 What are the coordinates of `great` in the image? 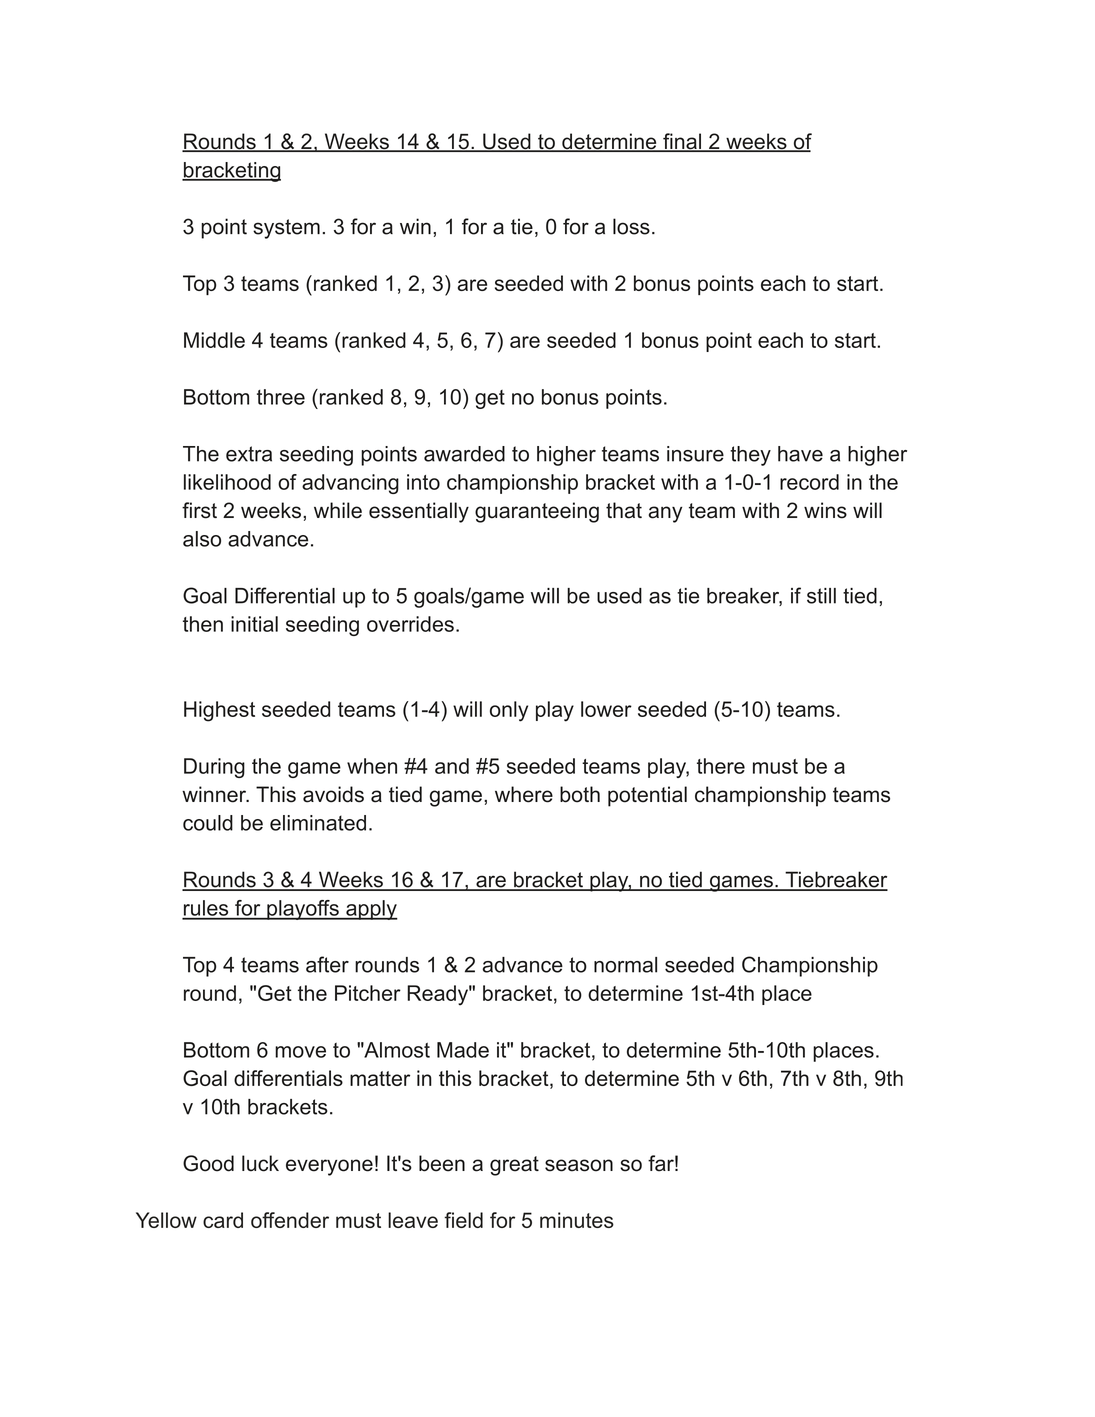 It's located at (514, 1166).
